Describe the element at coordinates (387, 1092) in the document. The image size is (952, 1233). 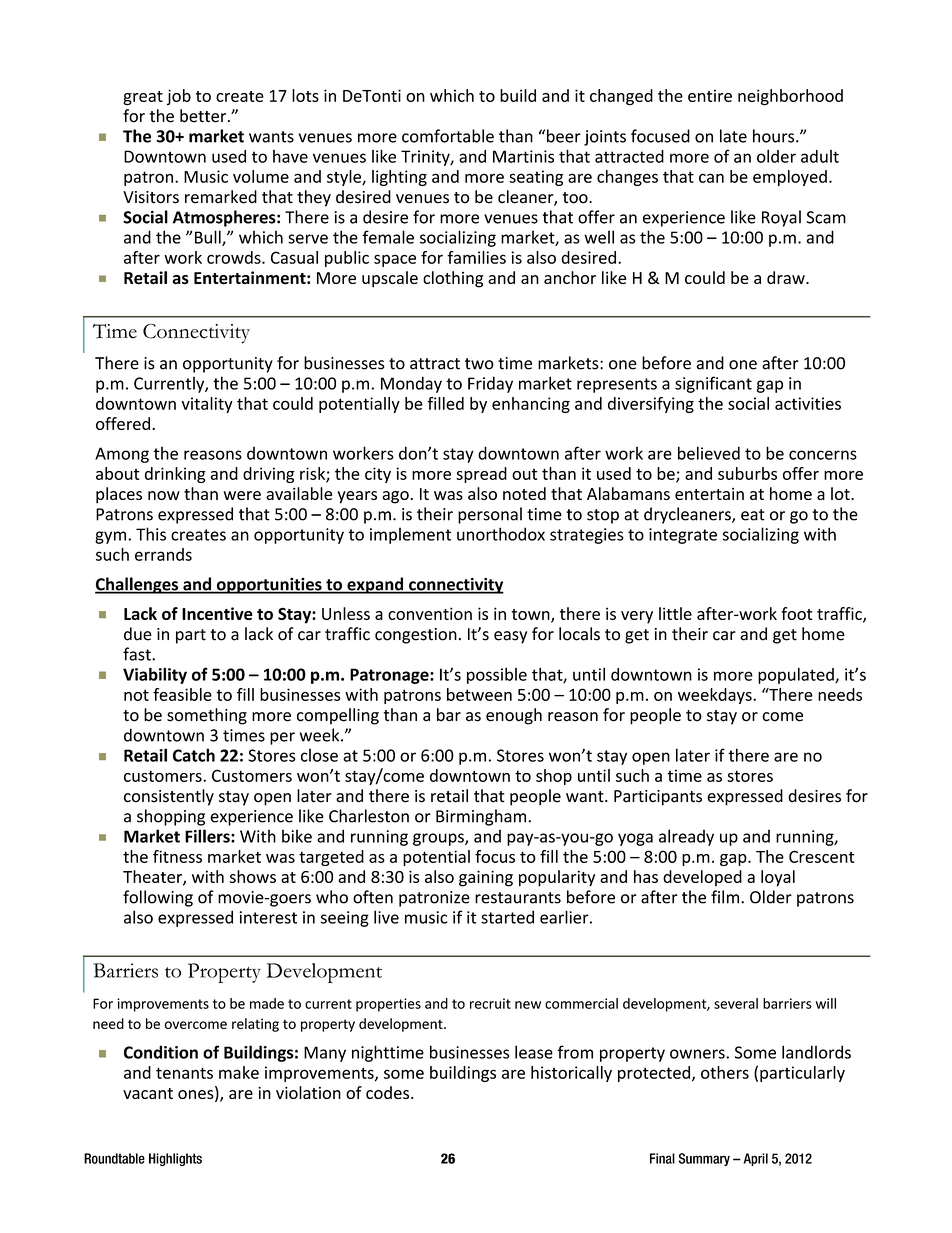
I see `codes` at that location.
